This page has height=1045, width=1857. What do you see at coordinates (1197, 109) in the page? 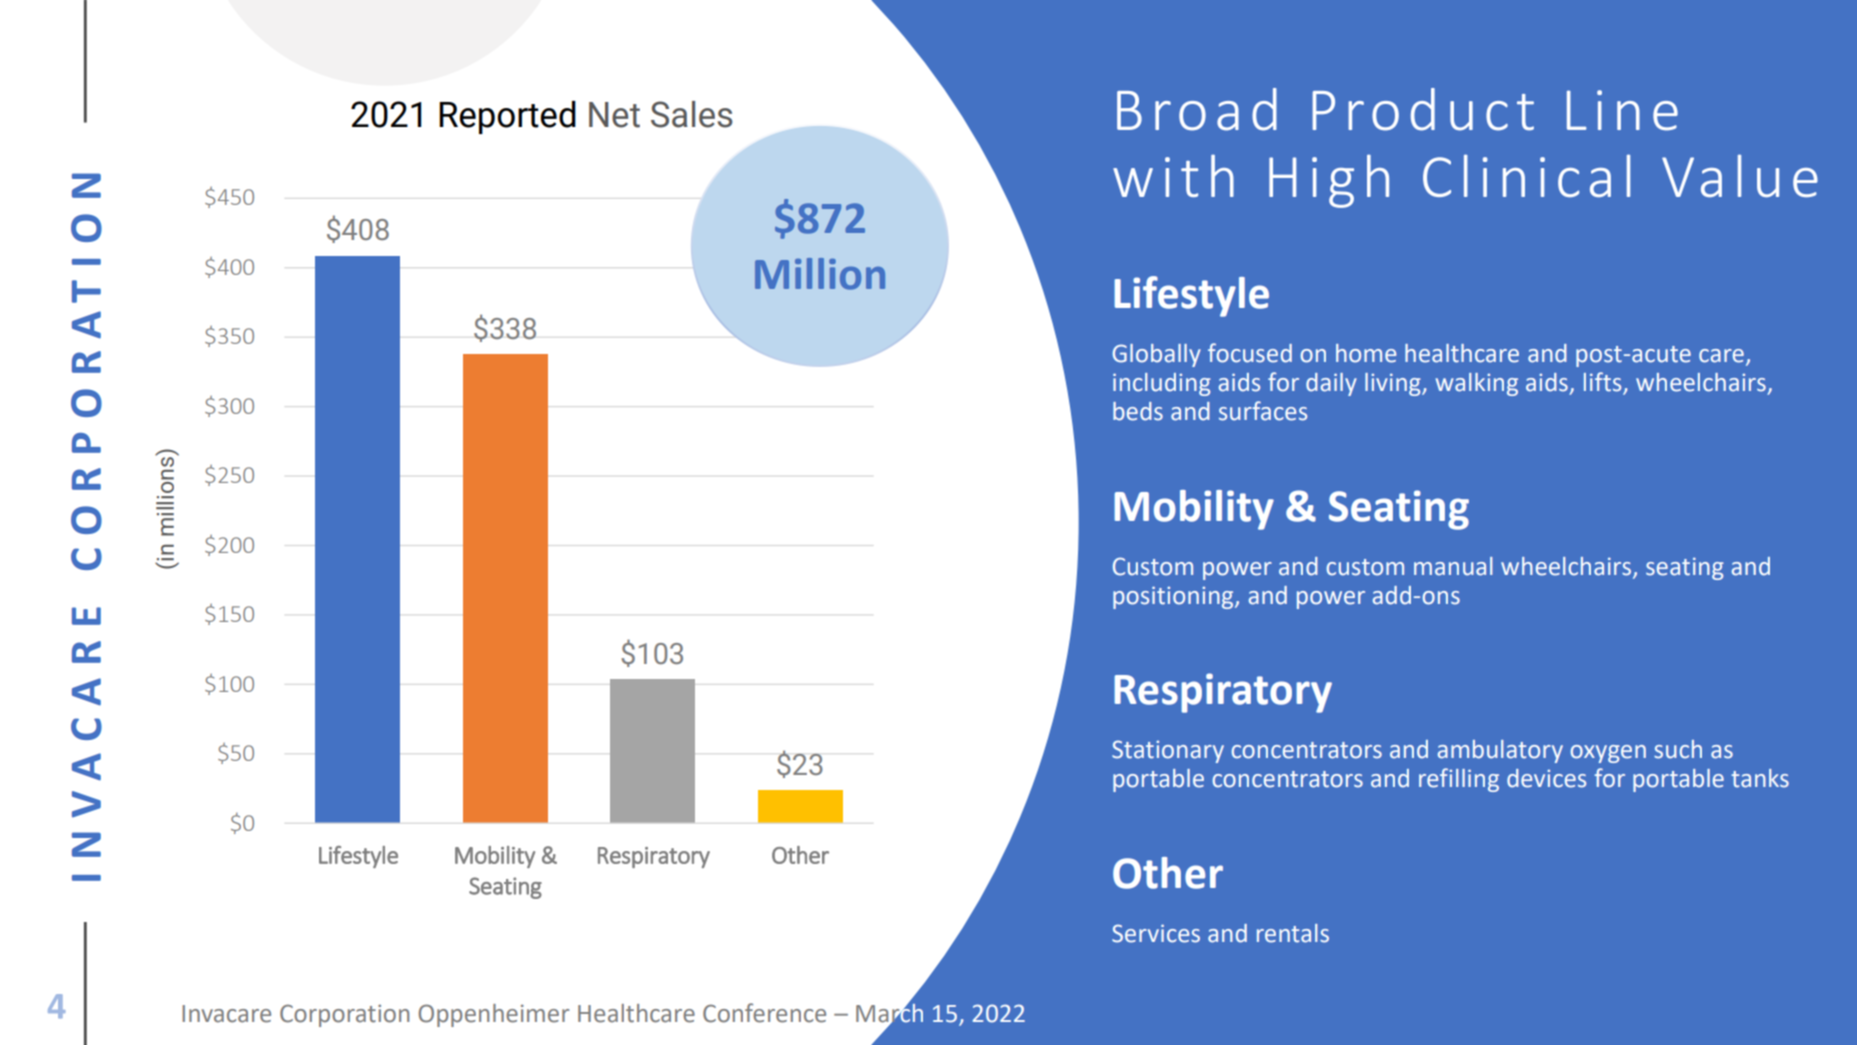
I see `Broad` at bounding box center [1197, 109].
